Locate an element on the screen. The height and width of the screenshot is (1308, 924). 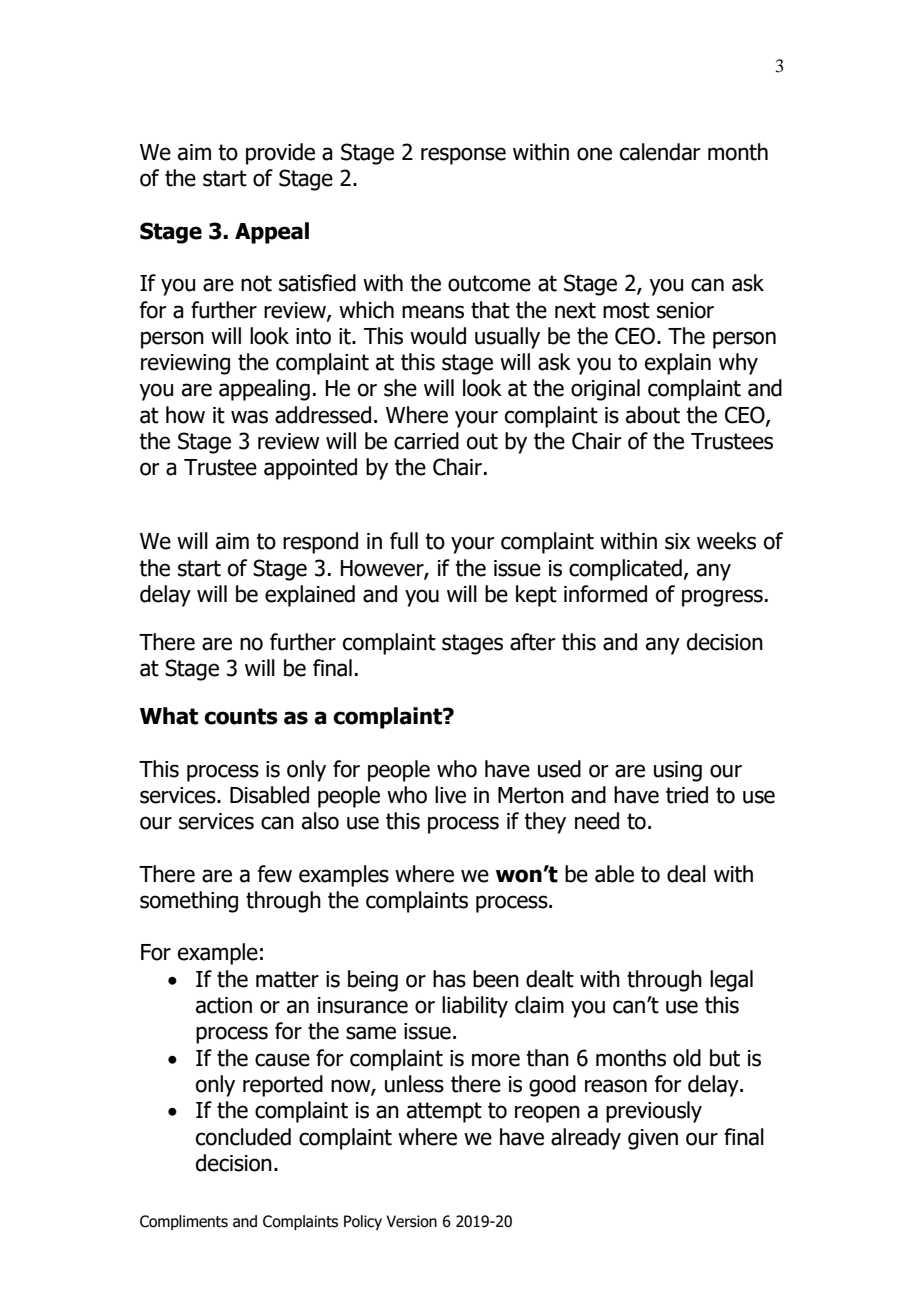
concluded is located at coordinates (243, 1137).
